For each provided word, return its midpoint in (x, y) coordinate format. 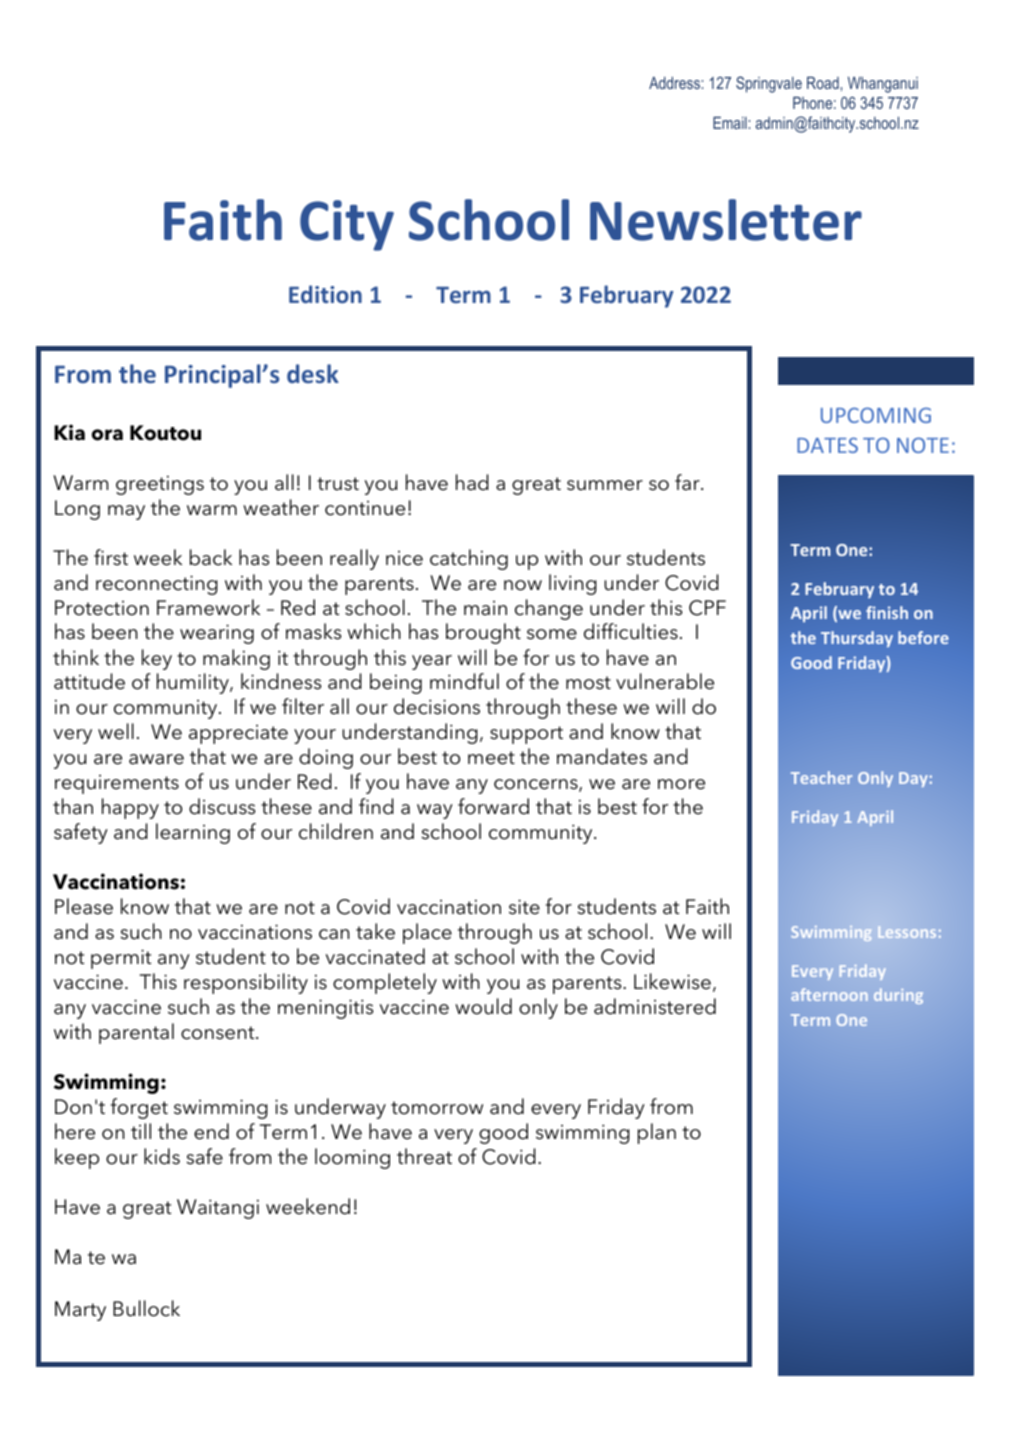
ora (107, 435)
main (485, 608)
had (472, 482)
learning (193, 833)
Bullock (146, 1308)
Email (730, 123)
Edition (325, 294)
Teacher (821, 777)
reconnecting (157, 585)
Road (823, 83)
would (483, 1006)
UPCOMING (876, 415)
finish (887, 612)
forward (493, 806)
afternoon (829, 994)
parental (136, 1033)
